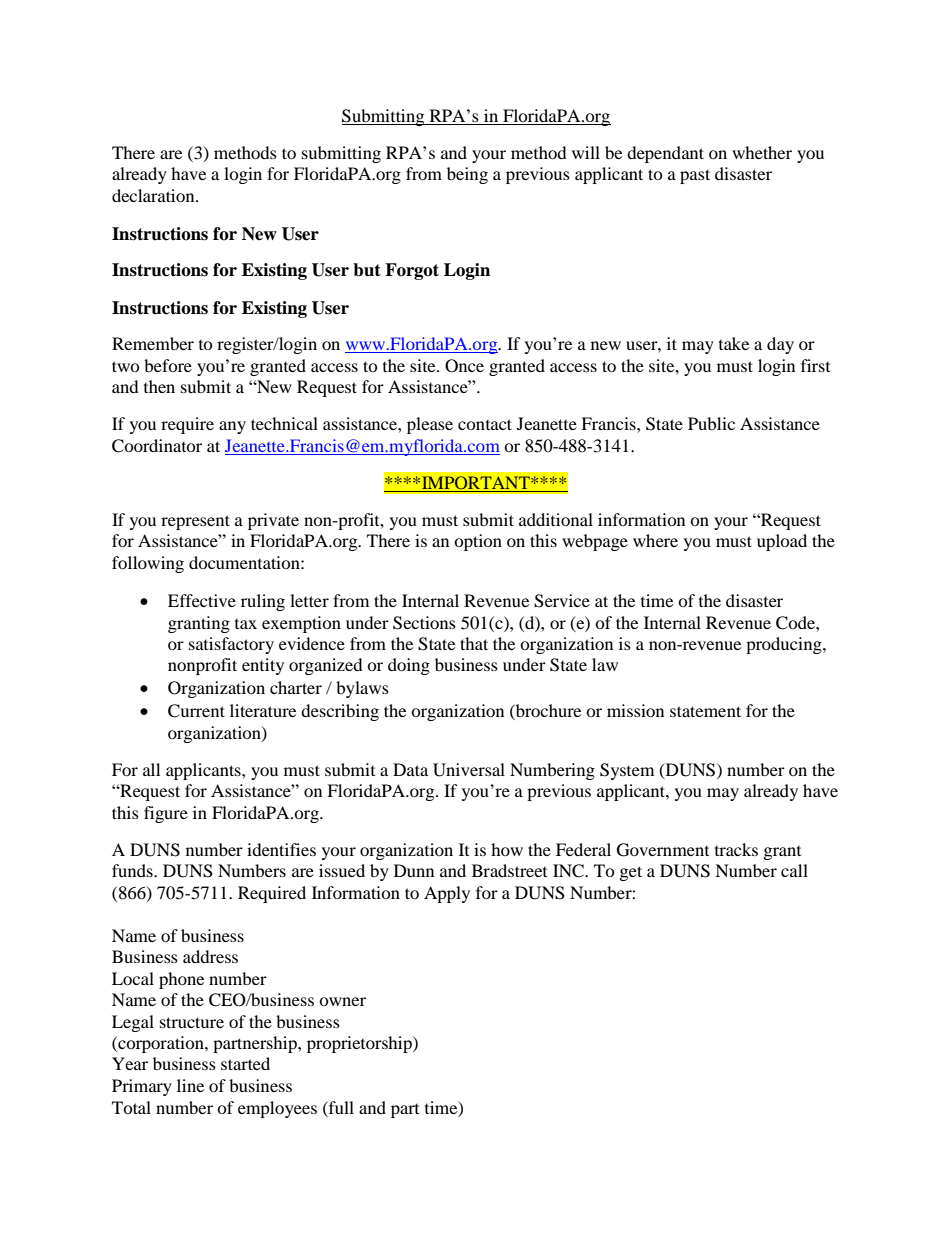 The image size is (952, 1233). I want to click on contact, so click(485, 424).
